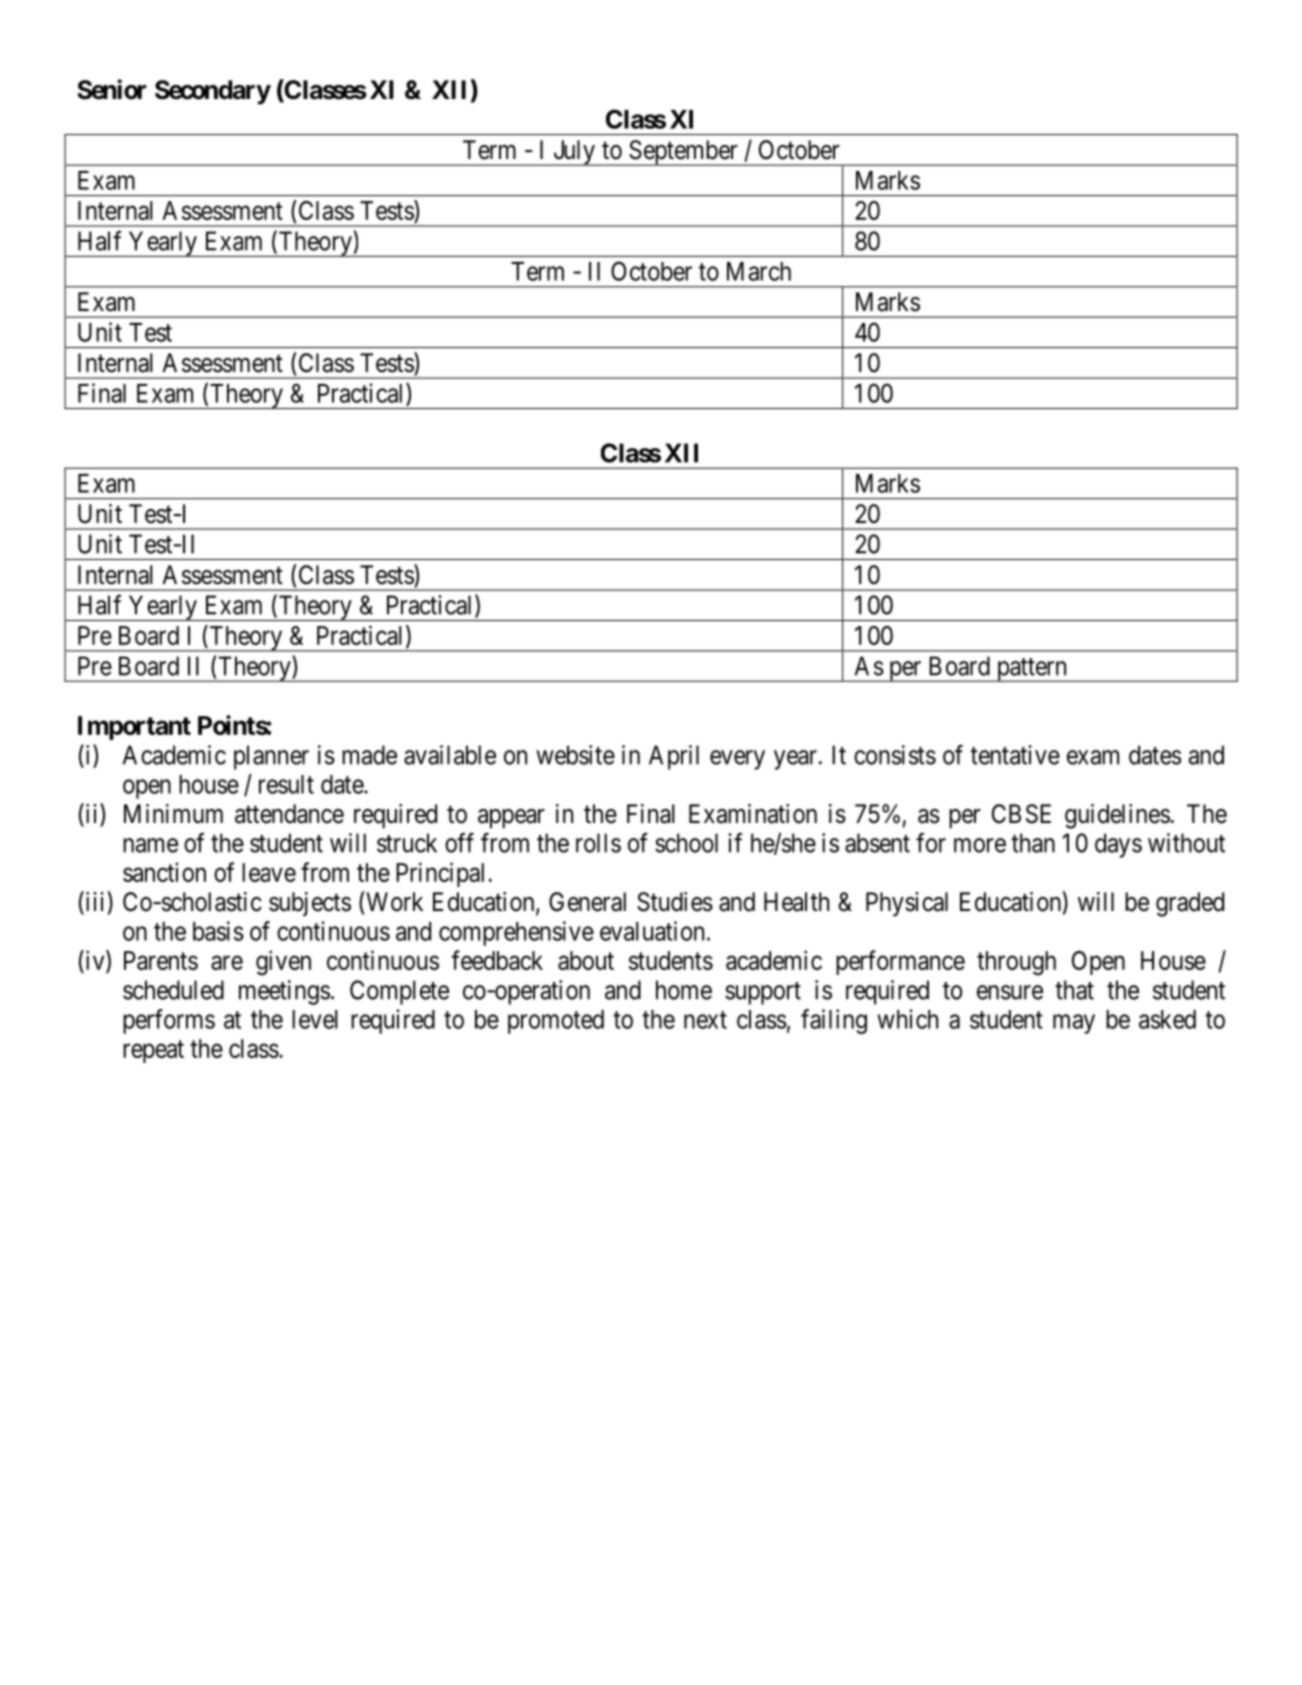  What do you see at coordinates (574, 153) in the screenshot?
I see `July` at bounding box center [574, 153].
